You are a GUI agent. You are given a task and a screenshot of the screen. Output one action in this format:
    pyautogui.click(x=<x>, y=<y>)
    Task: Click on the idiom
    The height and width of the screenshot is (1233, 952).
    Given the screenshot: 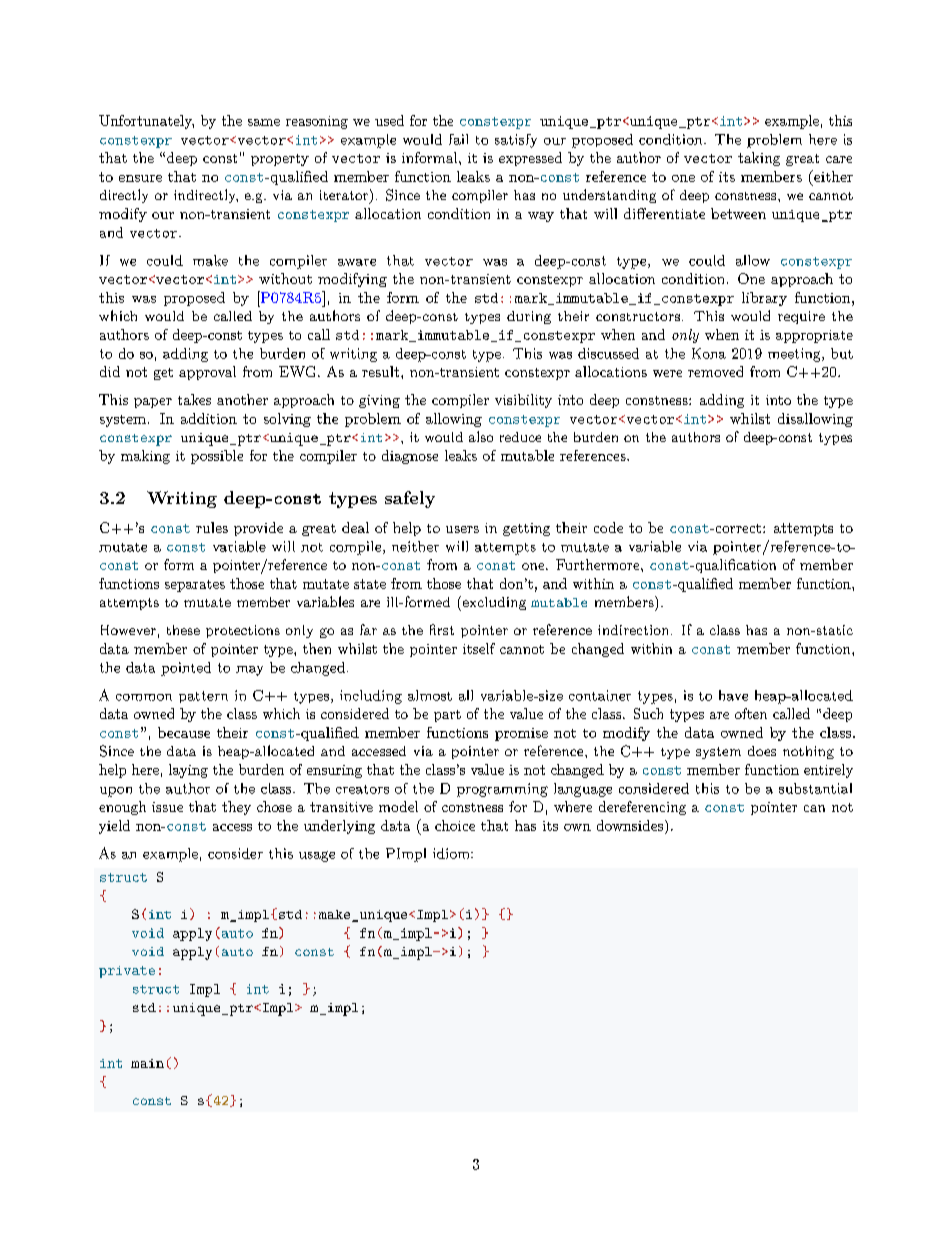 What is the action you would take?
    pyautogui.click(x=452, y=853)
